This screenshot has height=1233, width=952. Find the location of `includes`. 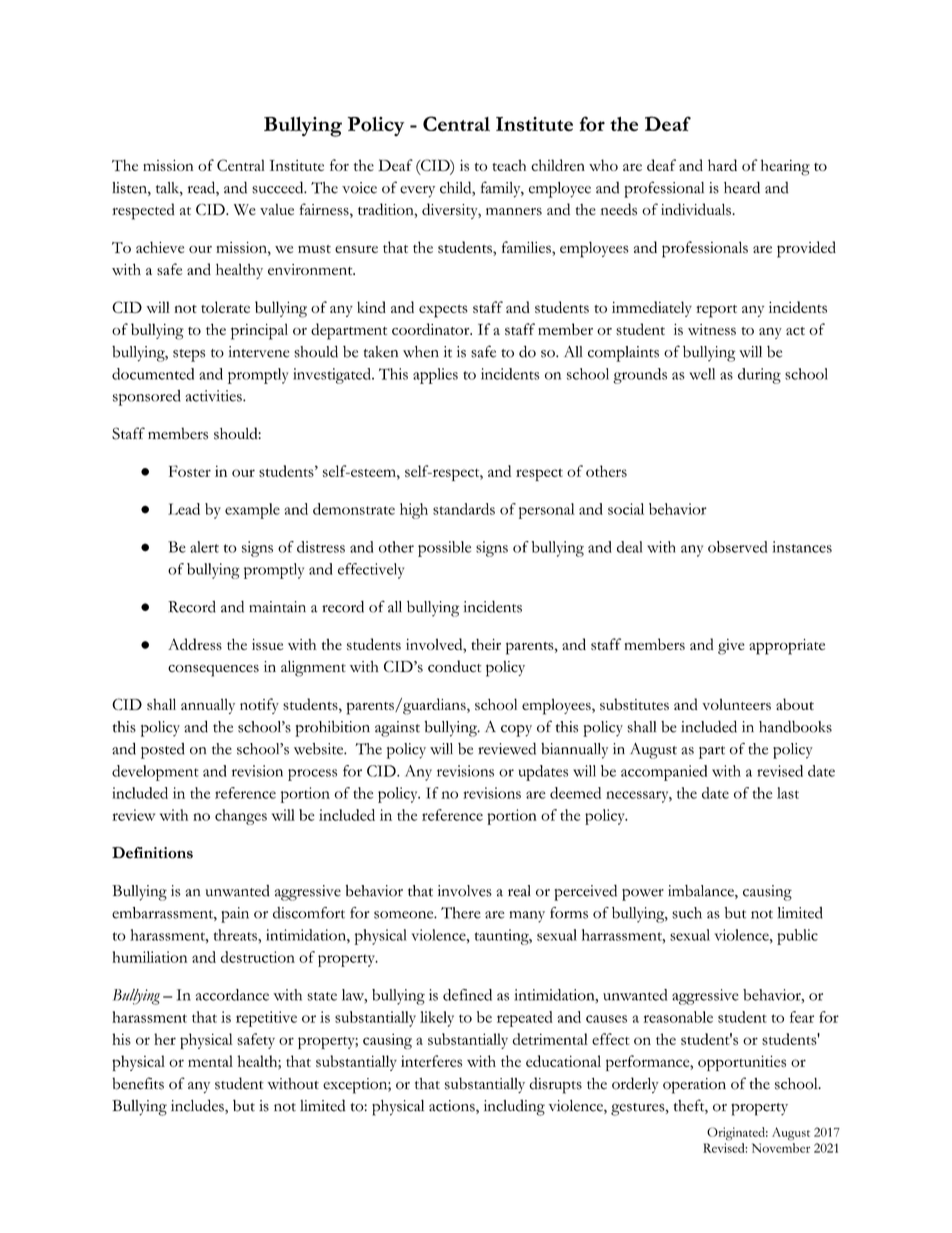

includes is located at coordinates (198, 1106).
